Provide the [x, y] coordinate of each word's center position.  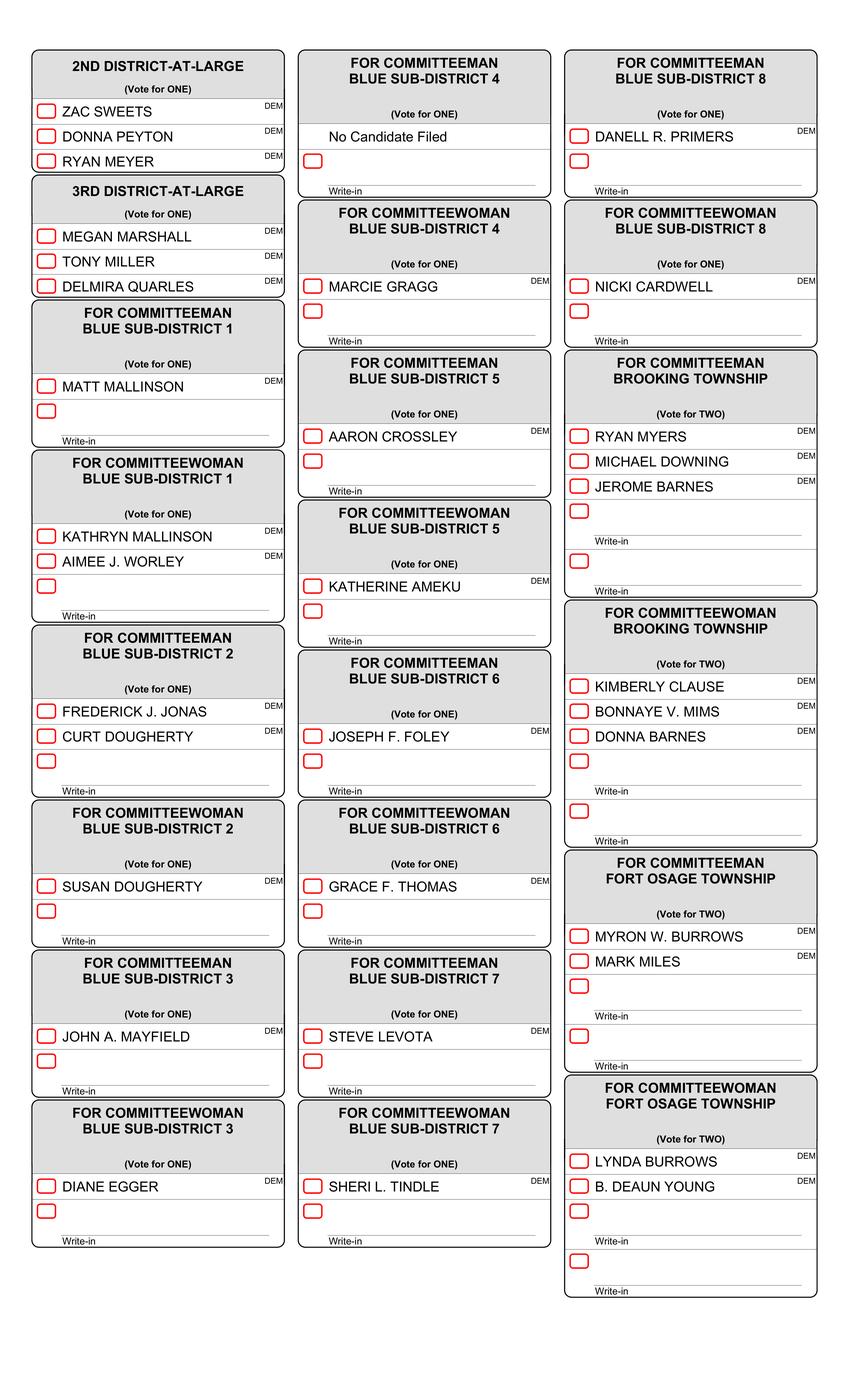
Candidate [382, 136]
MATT [81, 386]
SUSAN [86, 886]
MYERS [662, 436]
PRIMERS [702, 136]
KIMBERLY [630, 686]
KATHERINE [368, 586]
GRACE [353, 886]
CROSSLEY [419, 436]
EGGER [133, 1186]
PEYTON [145, 136]
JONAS [184, 711]
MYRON [621, 936]
